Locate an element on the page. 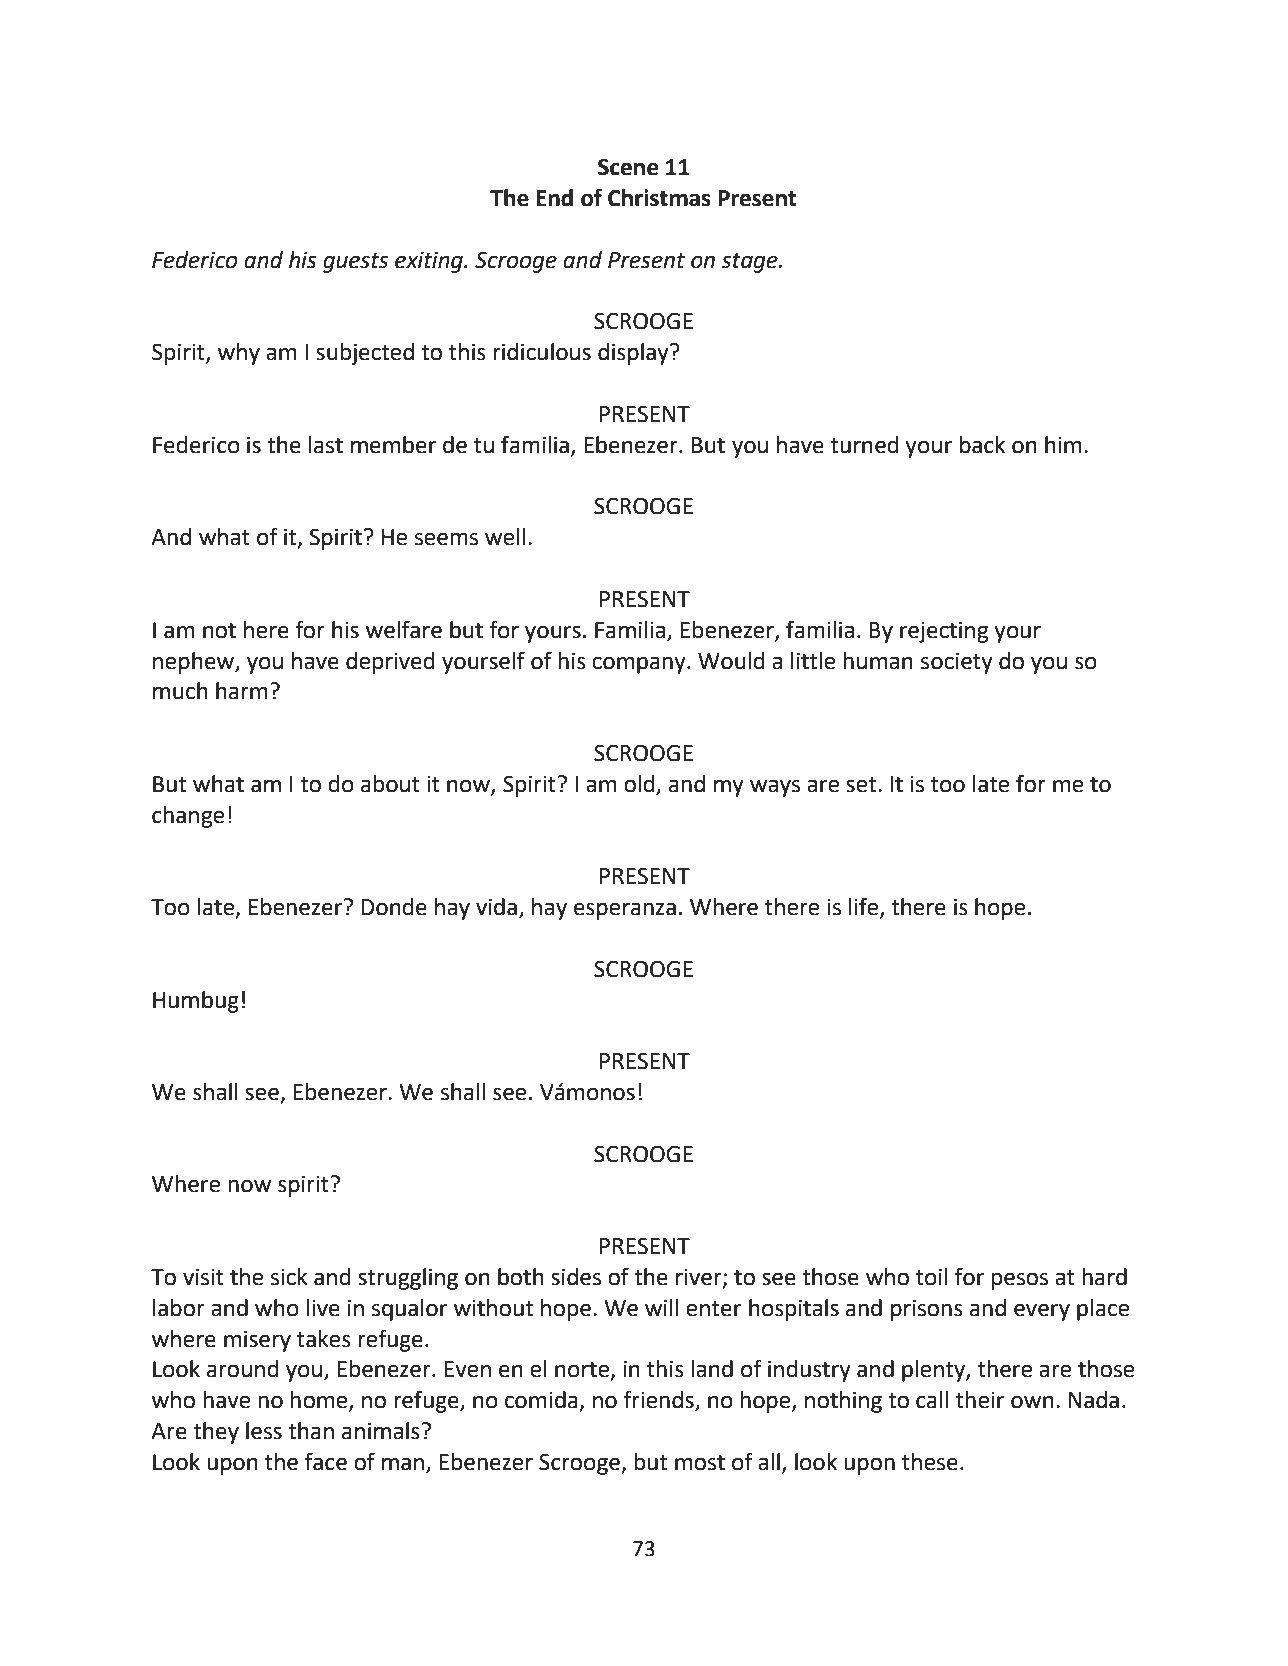  Christmas is located at coordinates (659, 198).
